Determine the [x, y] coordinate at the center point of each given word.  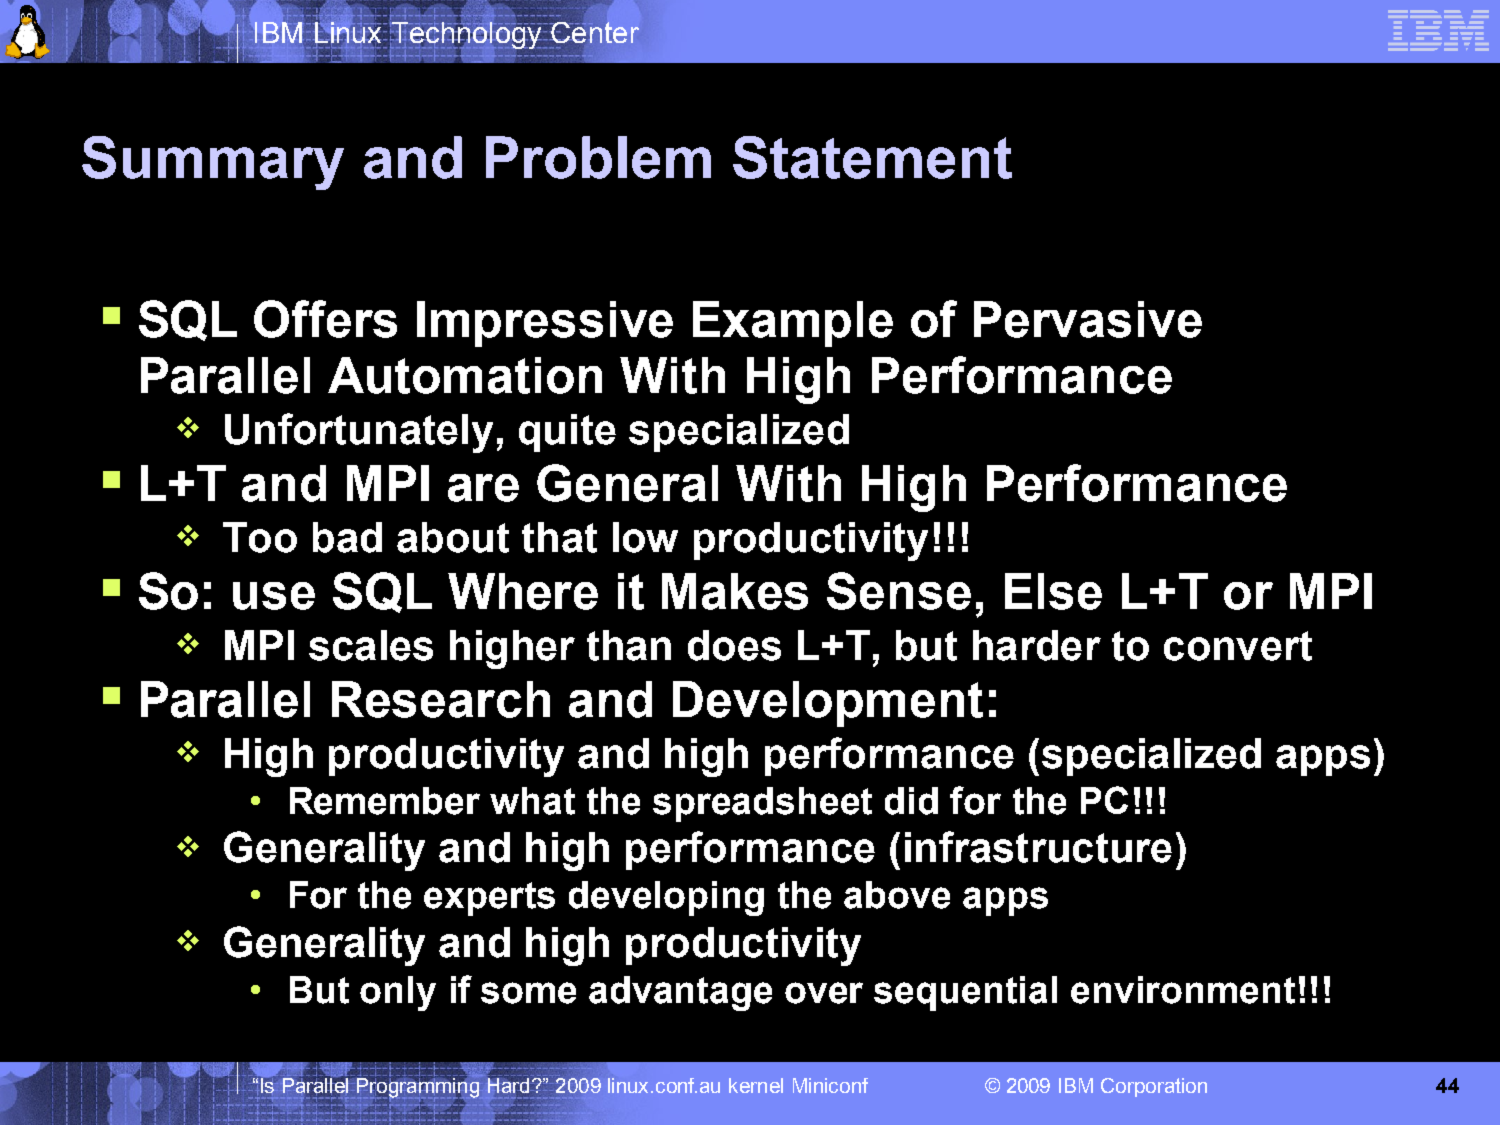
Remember [385, 801]
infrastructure [1038, 847]
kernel [756, 1085]
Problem [598, 157]
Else [1053, 591]
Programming [418, 1088]
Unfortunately [359, 433]
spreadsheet [762, 804]
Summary [213, 163]
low [645, 537]
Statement [872, 157]
